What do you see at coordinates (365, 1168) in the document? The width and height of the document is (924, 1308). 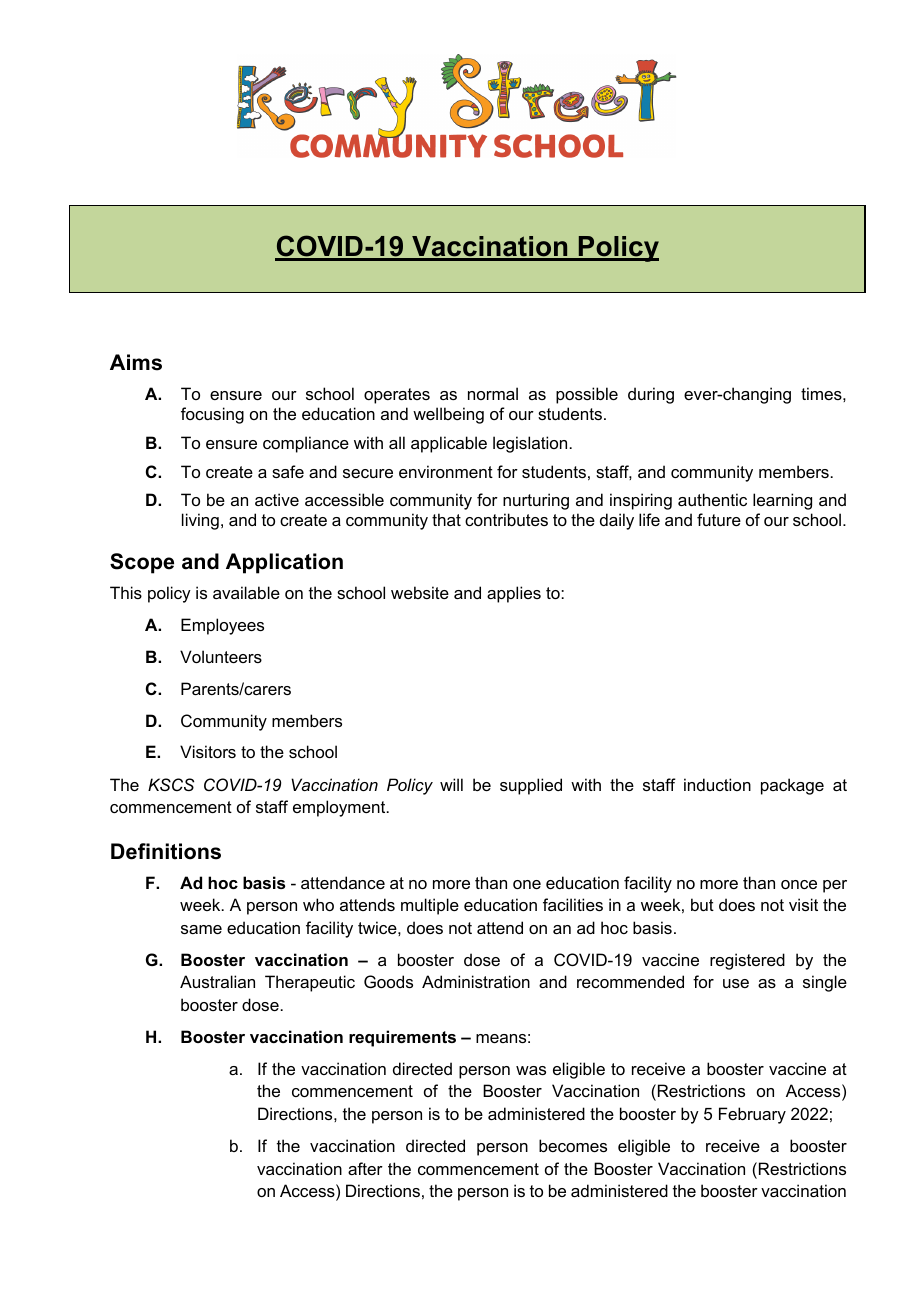 I see `after` at bounding box center [365, 1168].
